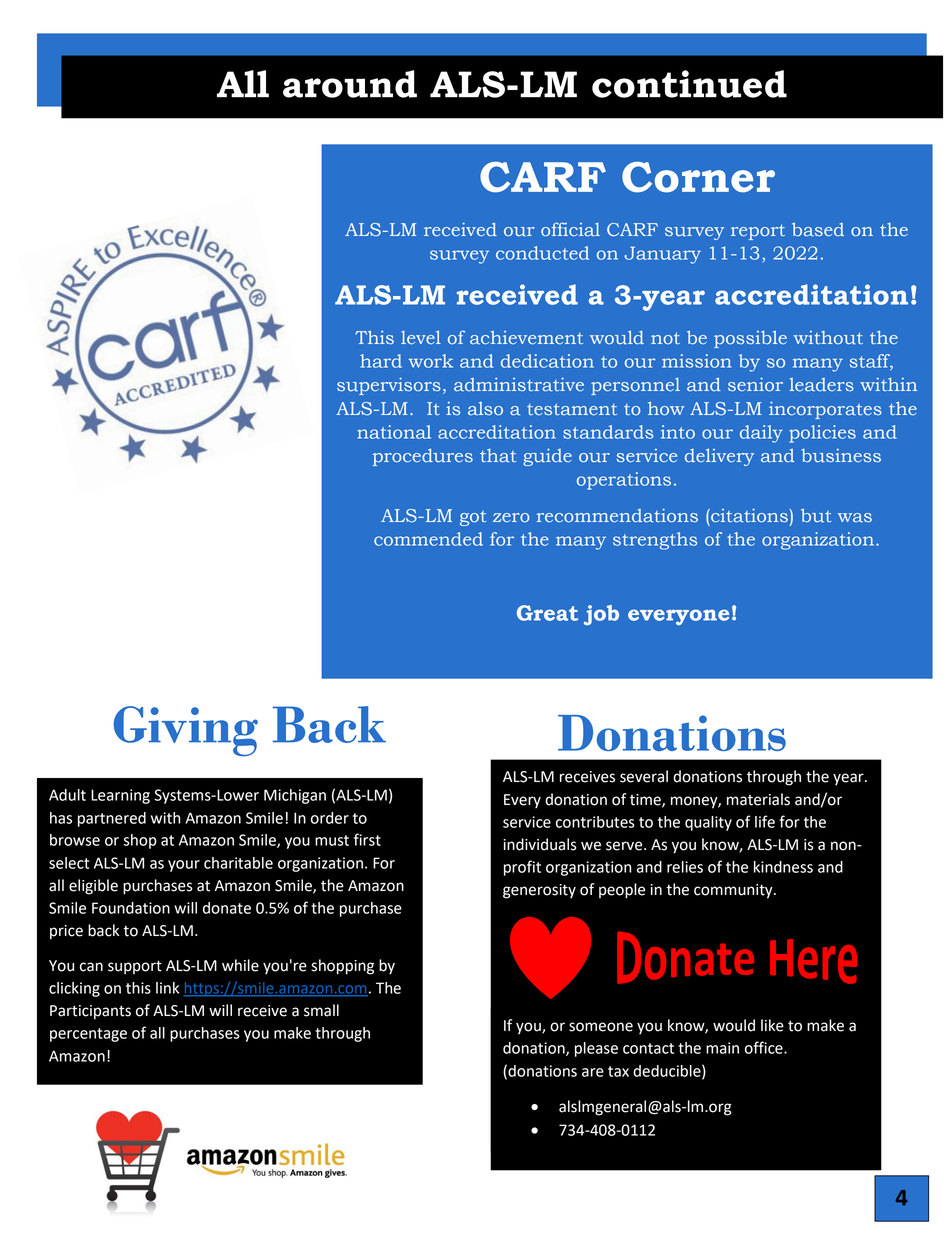 The height and width of the screenshot is (1233, 952). I want to click on around, so click(350, 84).
